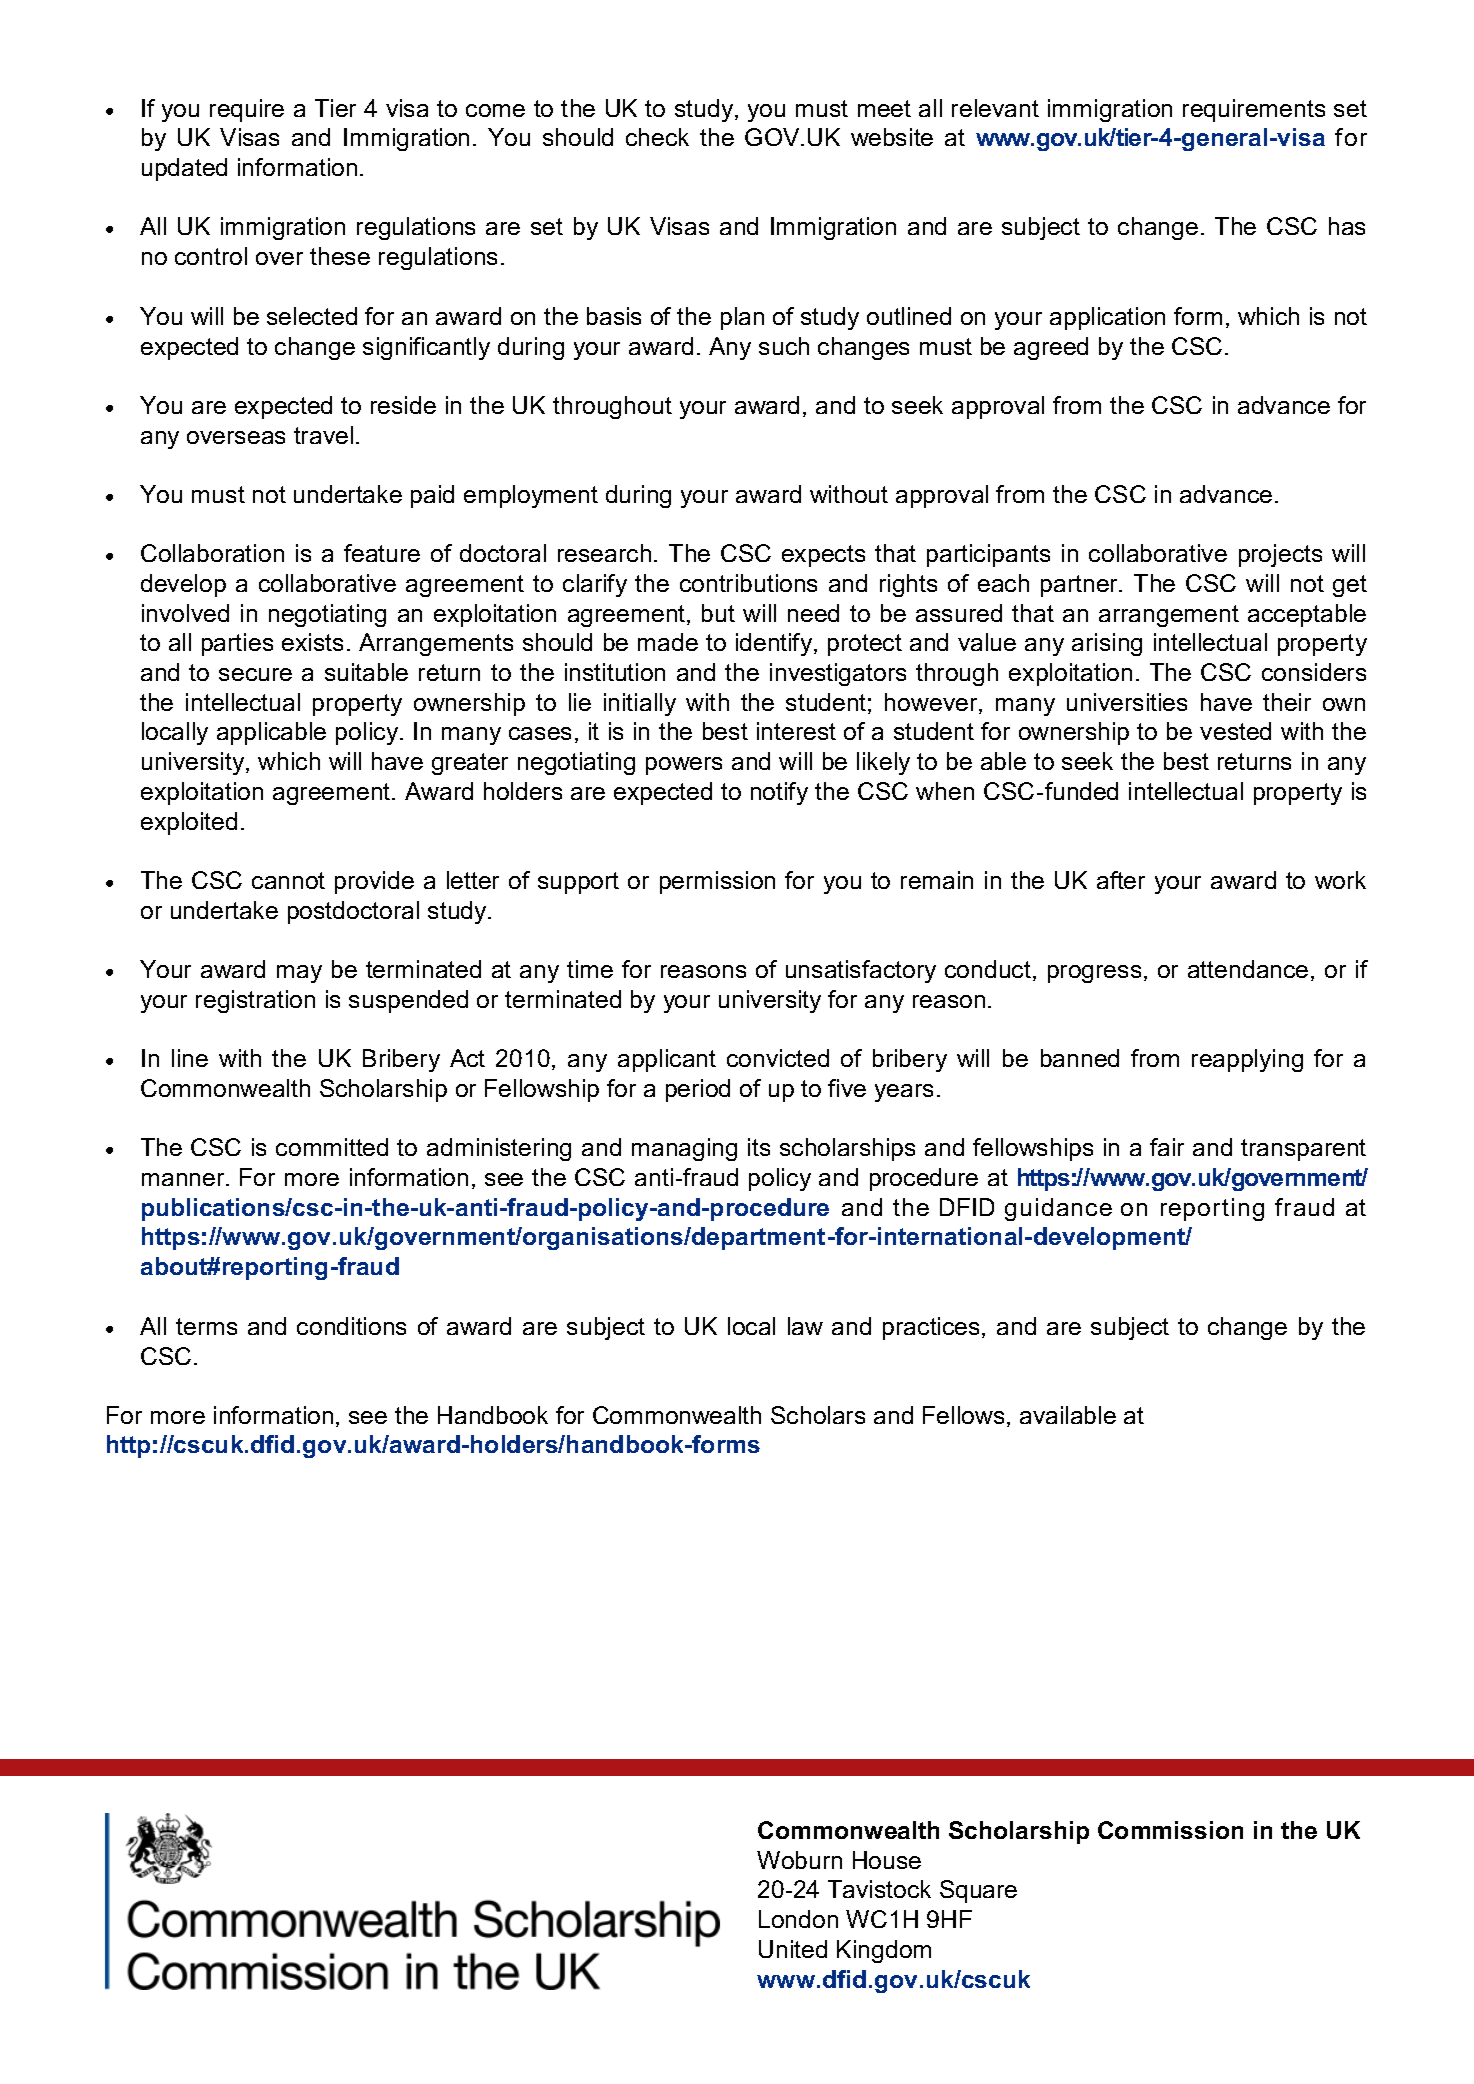  I want to click on reapplying, so click(1247, 1060).
